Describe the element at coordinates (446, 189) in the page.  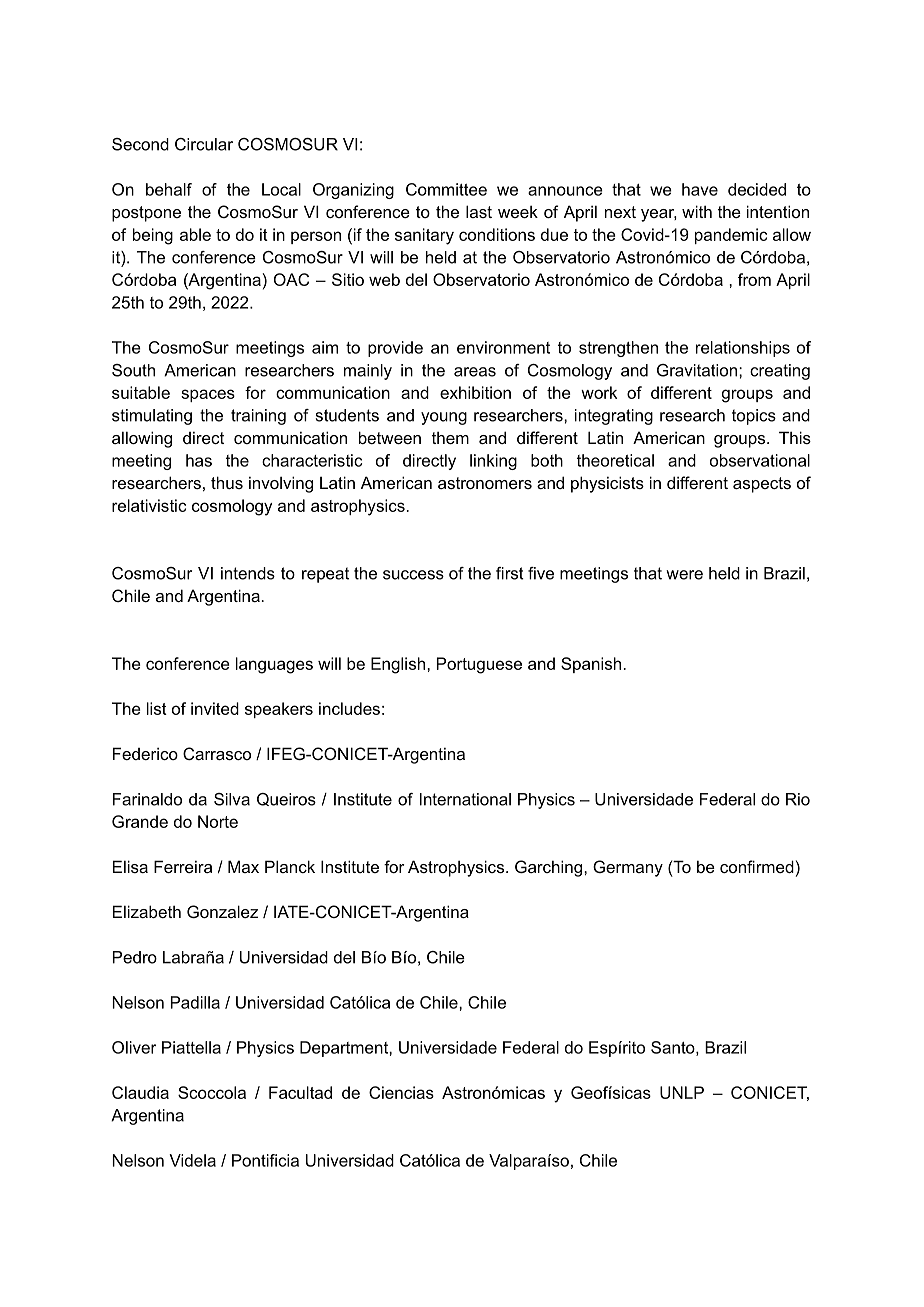
I see `Committee` at that location.
